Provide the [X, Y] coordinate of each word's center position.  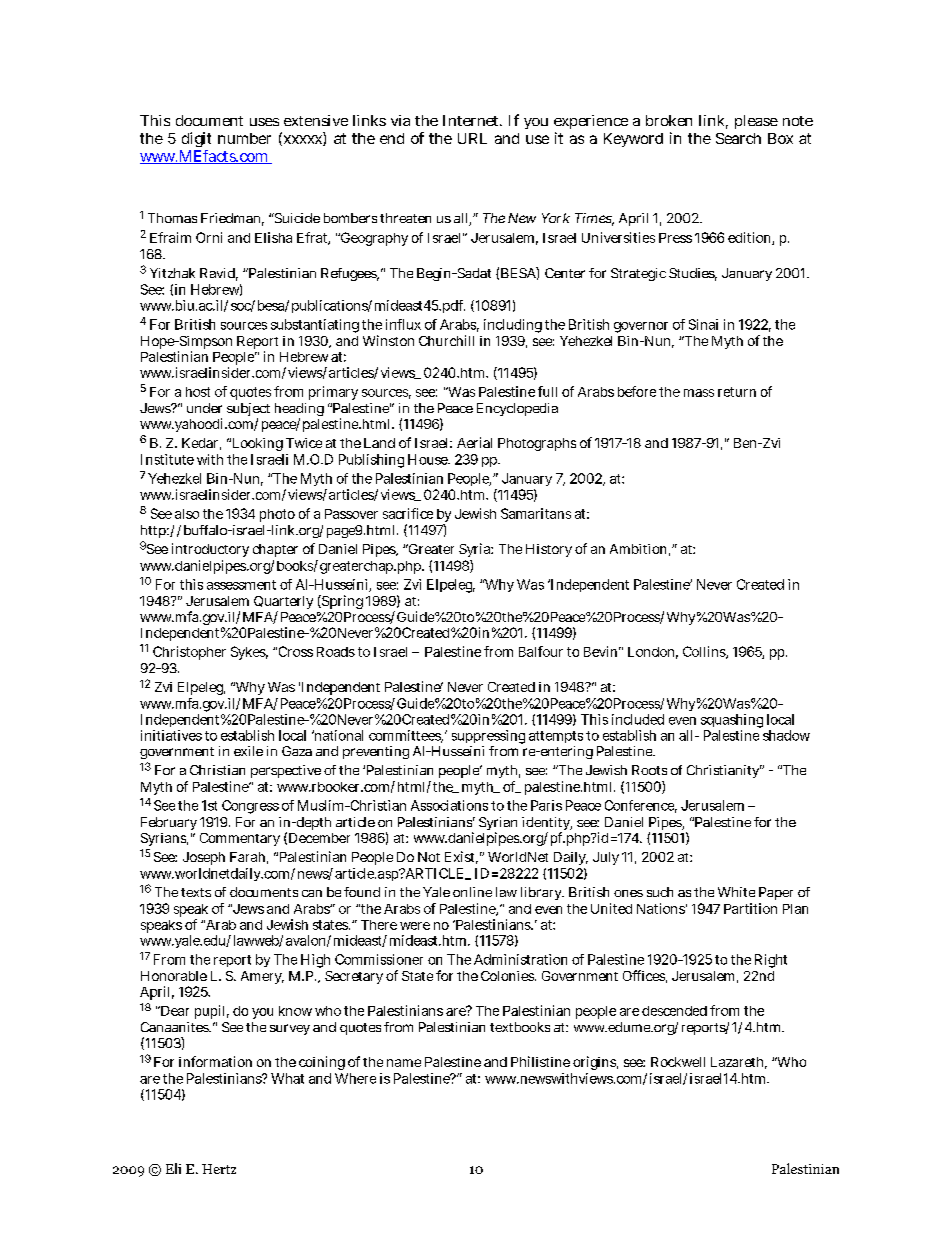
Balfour [541, 651]
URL [472, 138]
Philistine [540, 1061]
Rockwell [678, 1062]
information [215, 1061]
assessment [241, 585]
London [653, 653]
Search [738, 138]
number [244, 138]
